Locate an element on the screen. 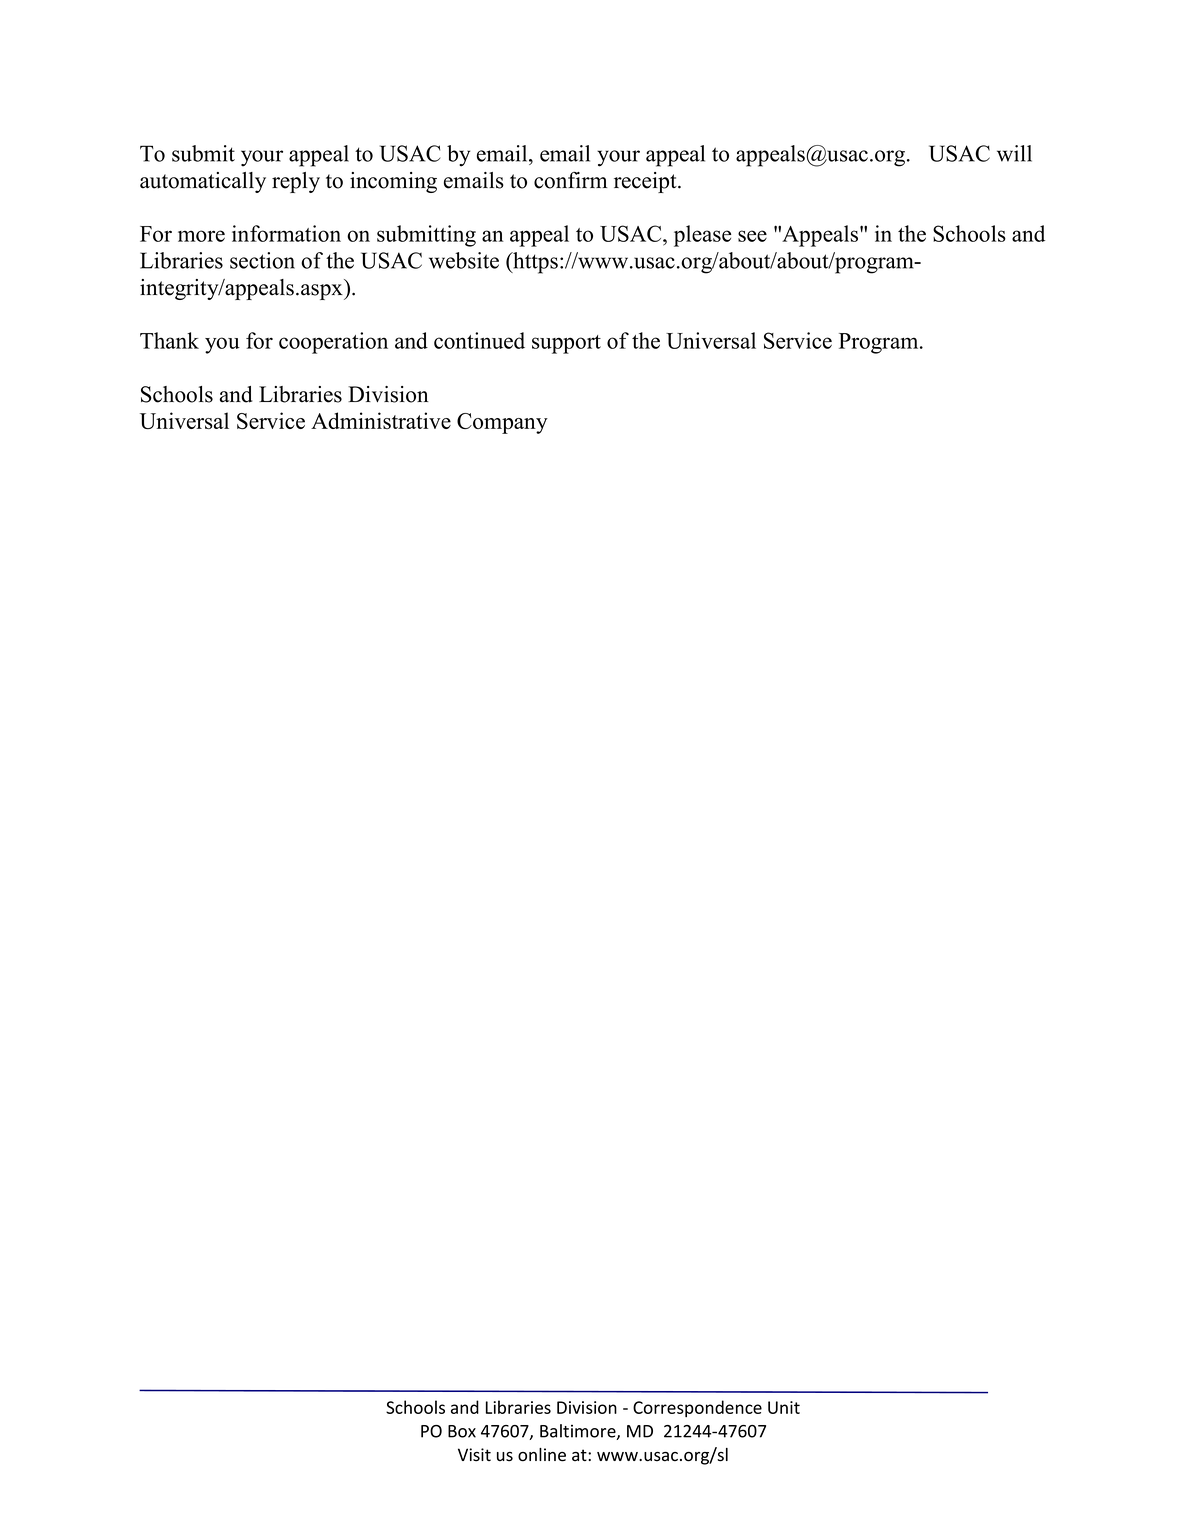 Image resolution: width=1187 pixels, height=1536 pixels. Box is located at coordinates (462, 1431).
